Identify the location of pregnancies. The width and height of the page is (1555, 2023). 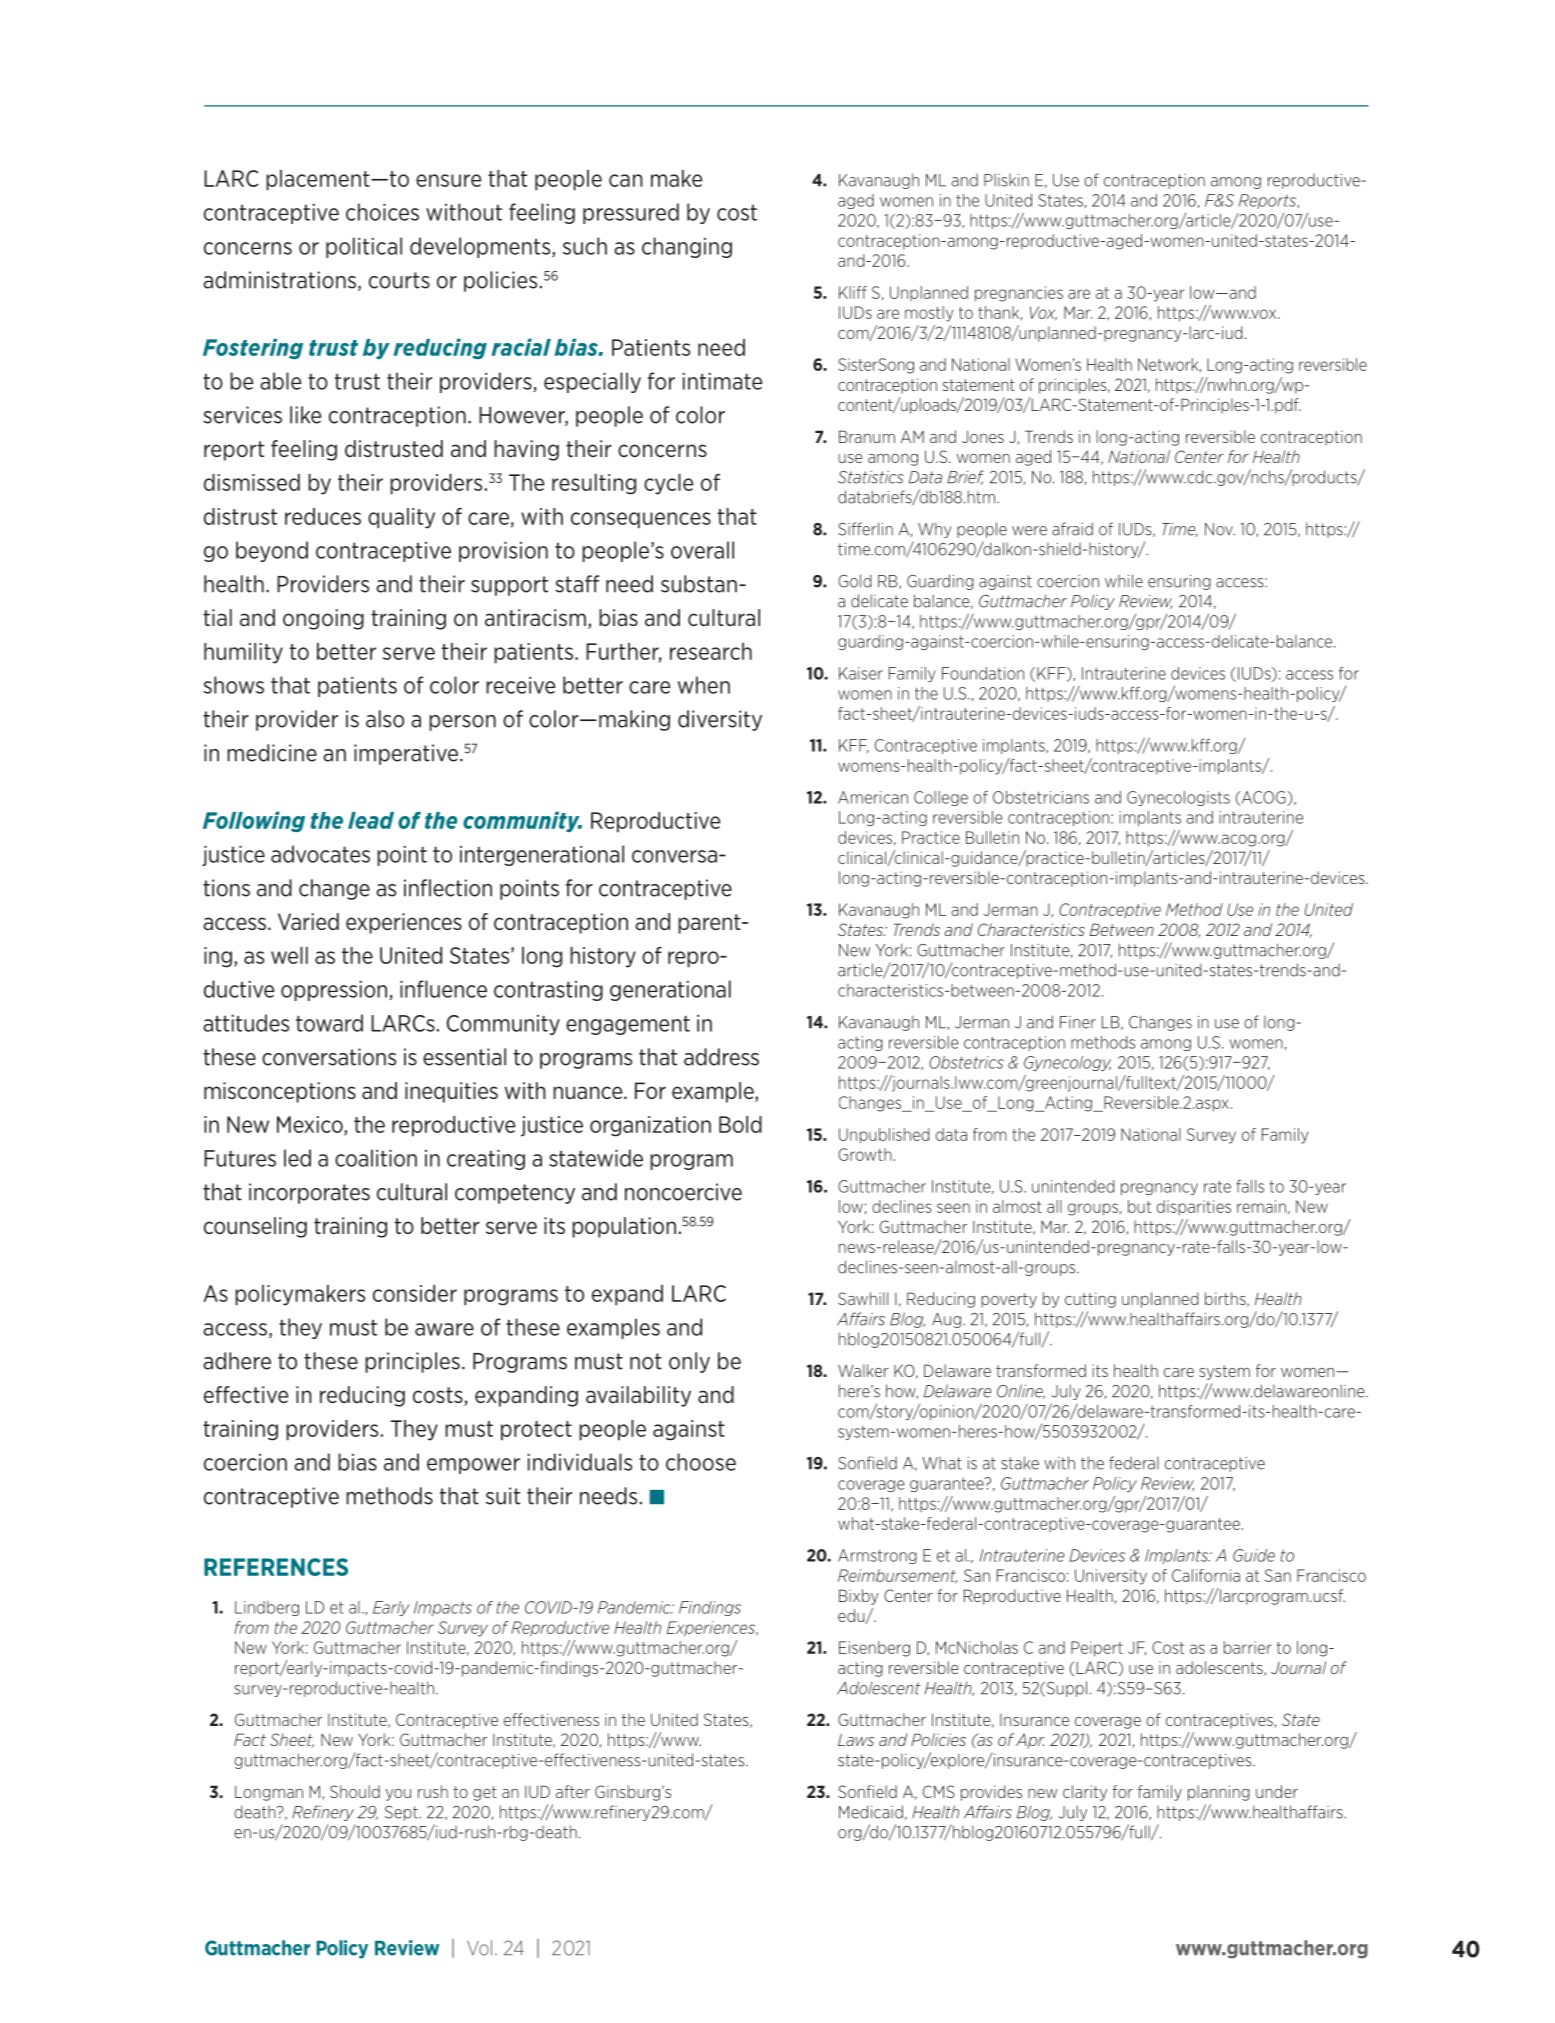
(1019, 294).
